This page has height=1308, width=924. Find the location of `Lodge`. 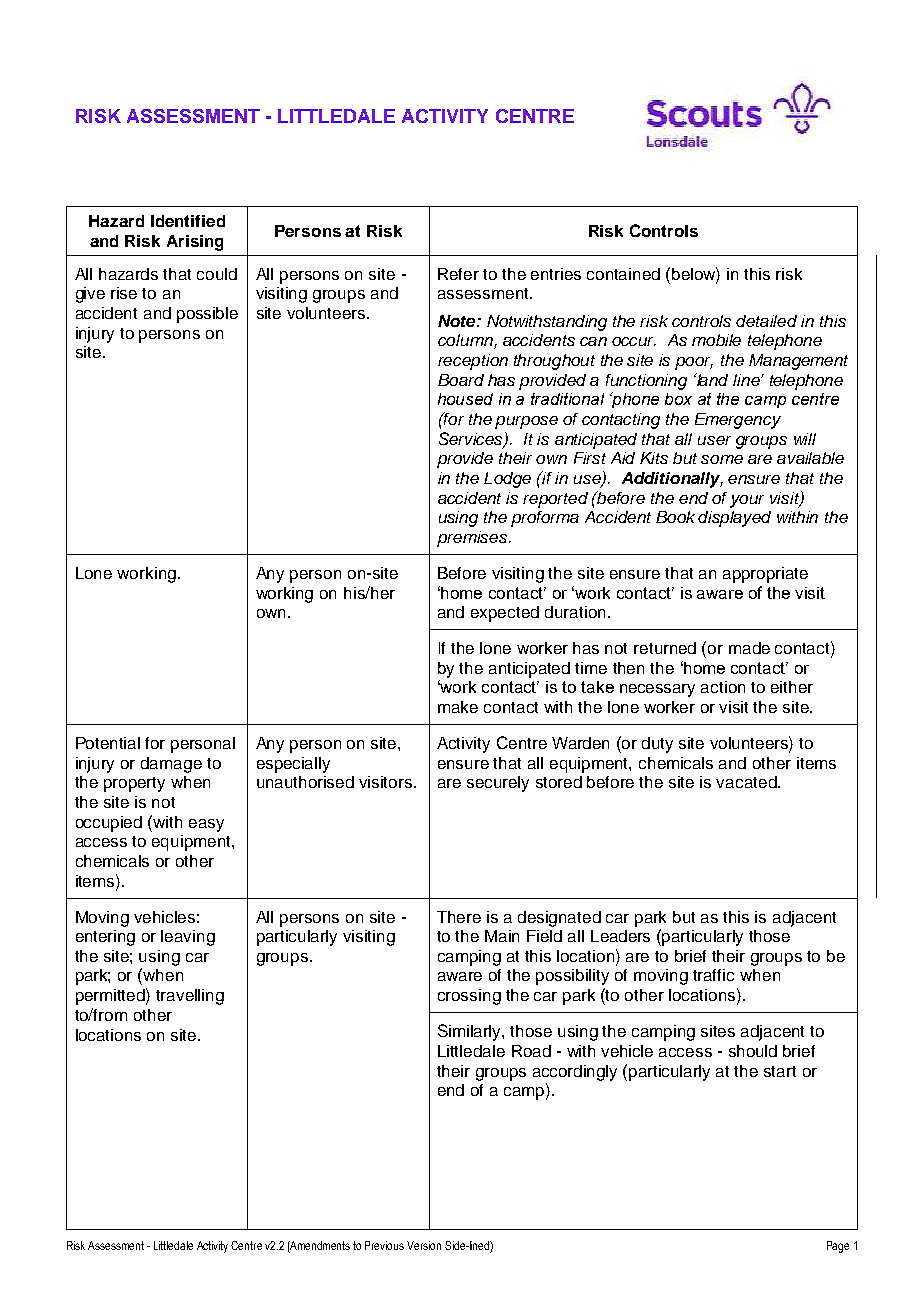

Lodge is located at coordinates (507, 480).
